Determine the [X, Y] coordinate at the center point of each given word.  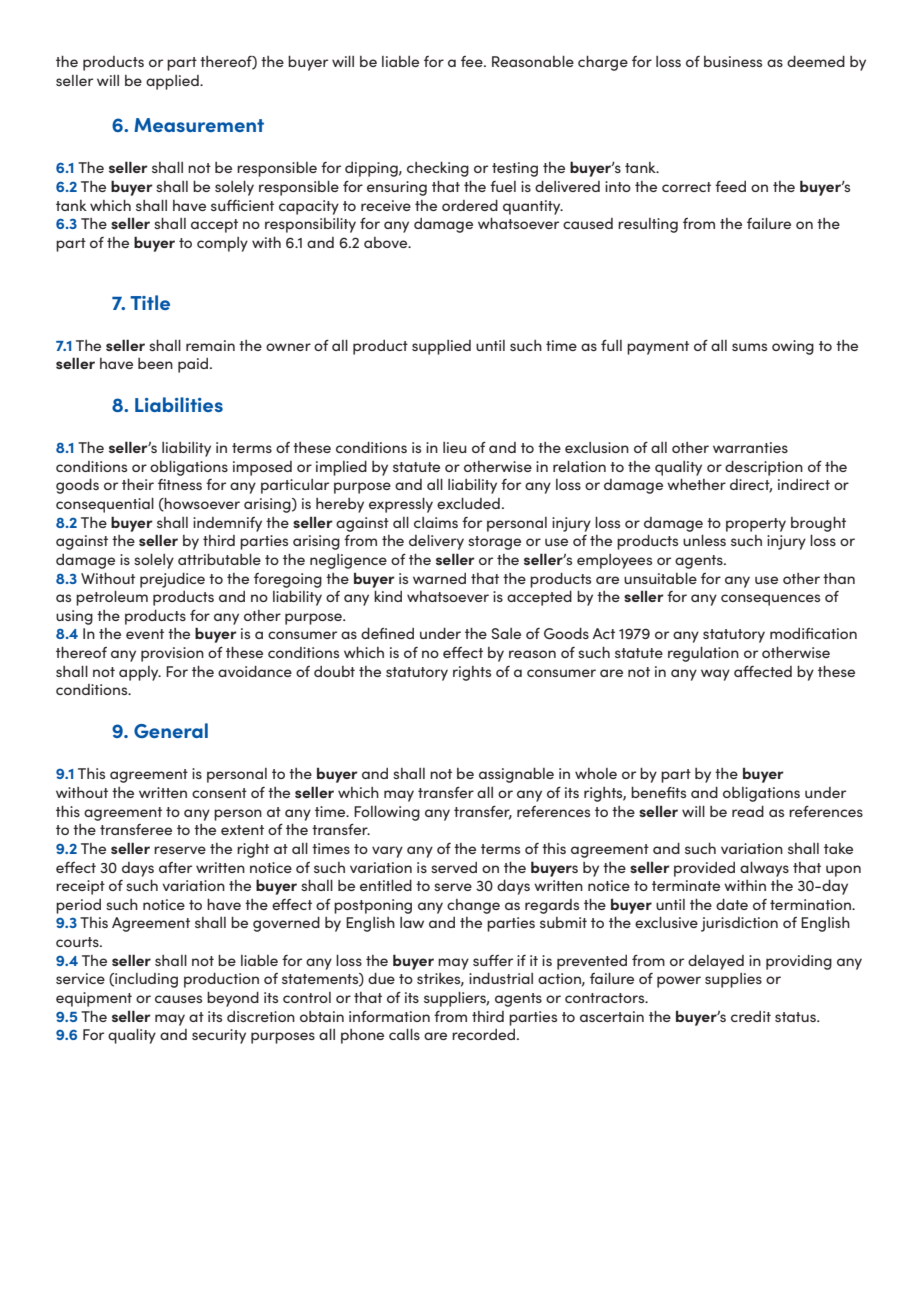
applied [173, 82]
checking [438, 169]
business [733, 61]
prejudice [172, 580]
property [756, 525]
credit [751, 1016]
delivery [436, 542]
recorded [485, 1034]
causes [178, 999]
